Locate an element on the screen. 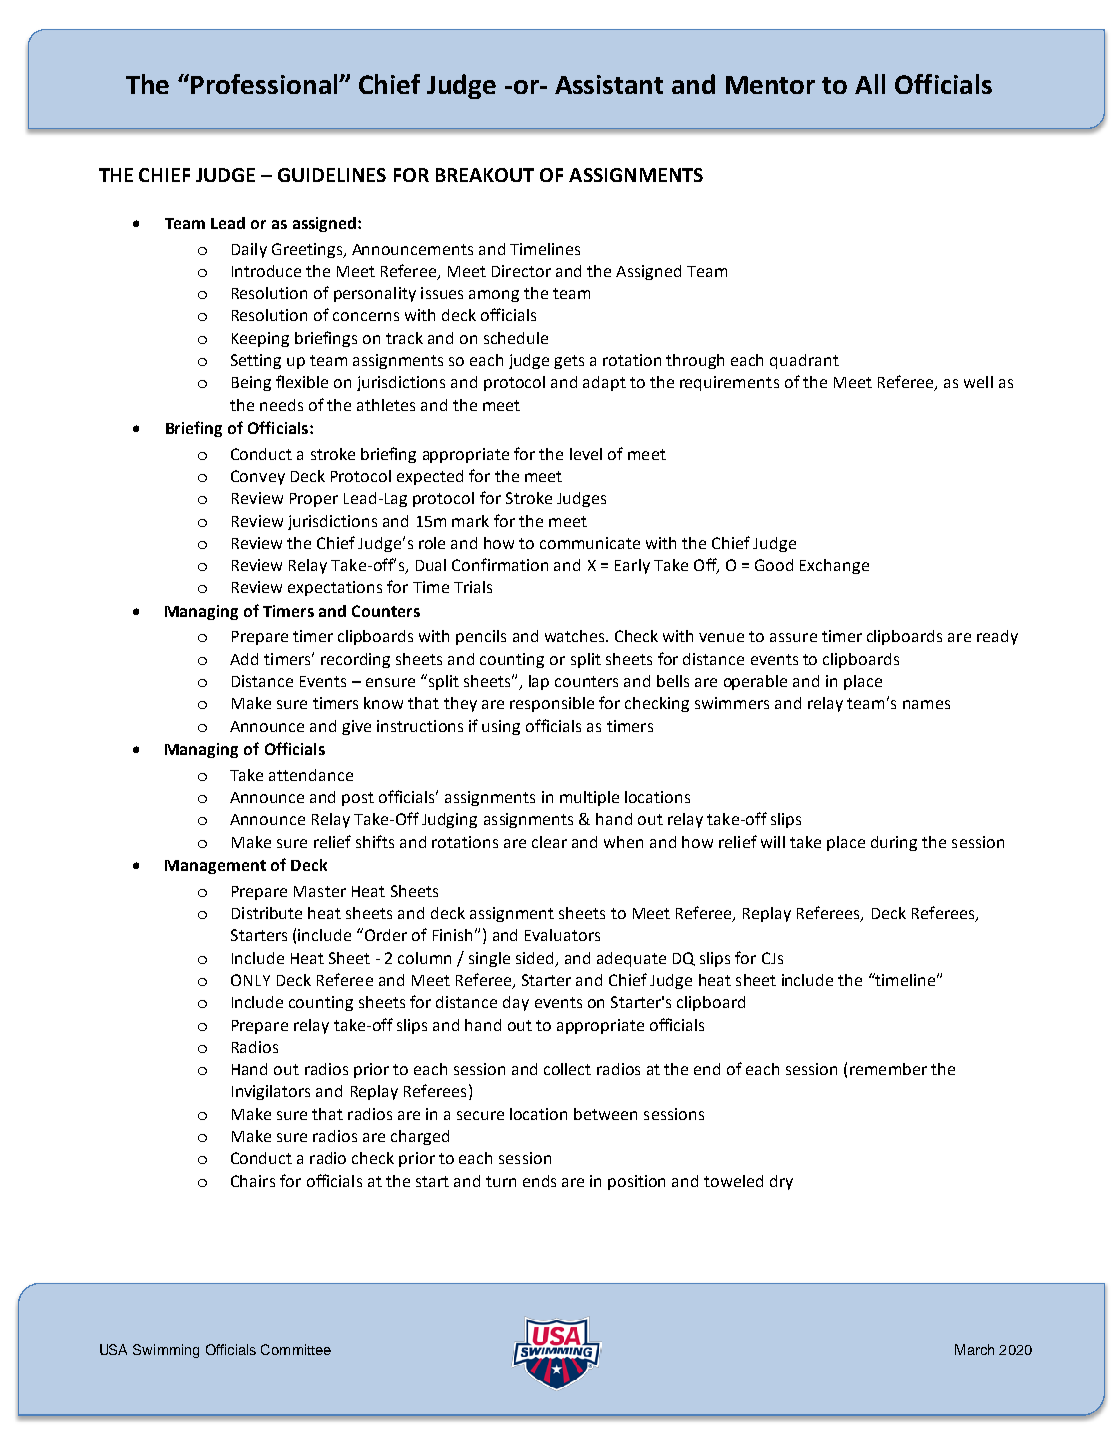 Image resolution: width=1119 pixels, height=1448 pixels. Swimming is located at coordinates (166, 1351).
